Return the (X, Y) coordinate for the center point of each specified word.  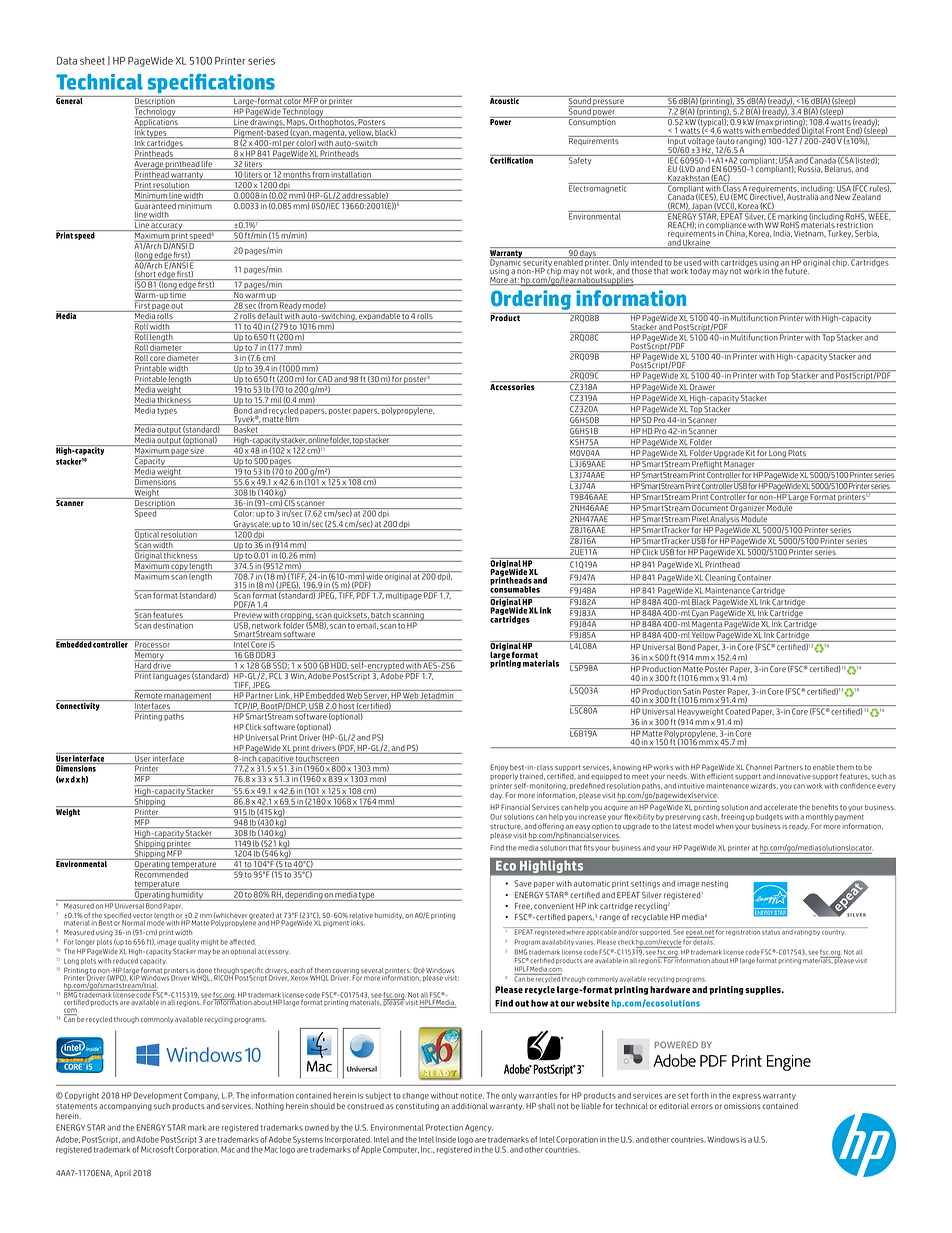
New (843, 197)
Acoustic (505, 100)
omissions (742, 1106)
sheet (92, 61)
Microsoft (157, 1149)
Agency (479, 1128)
